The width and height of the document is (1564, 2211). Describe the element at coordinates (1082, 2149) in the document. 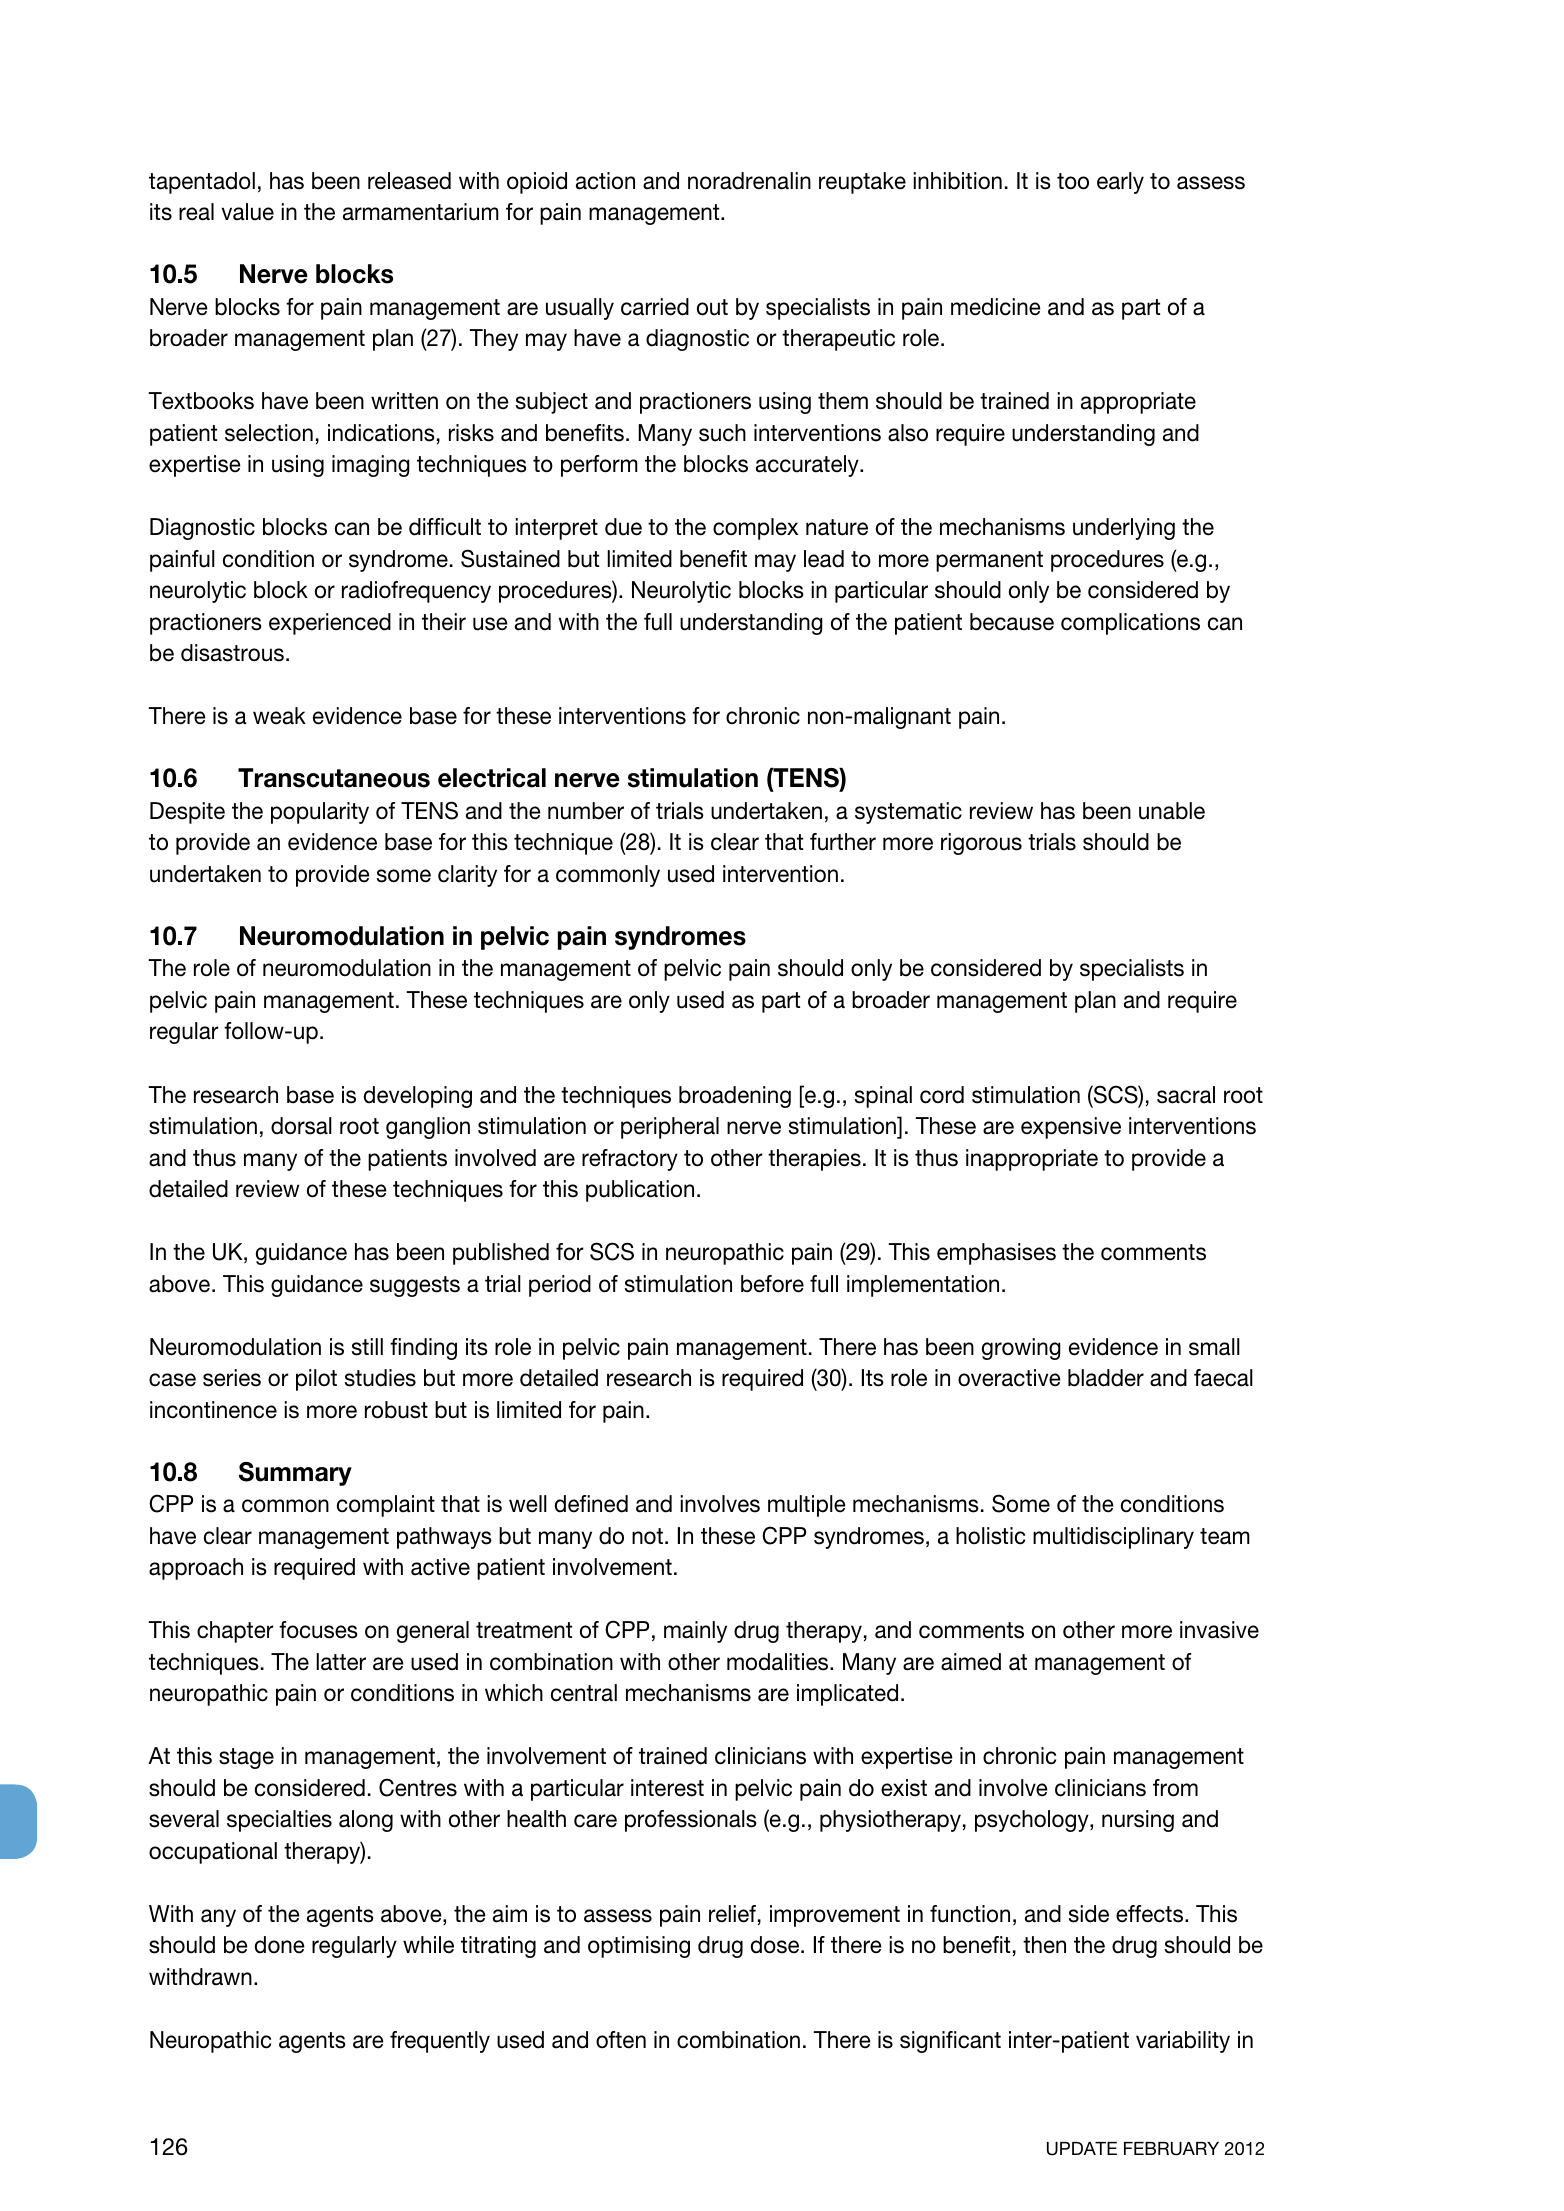

I see `UPDATE` at that location.
